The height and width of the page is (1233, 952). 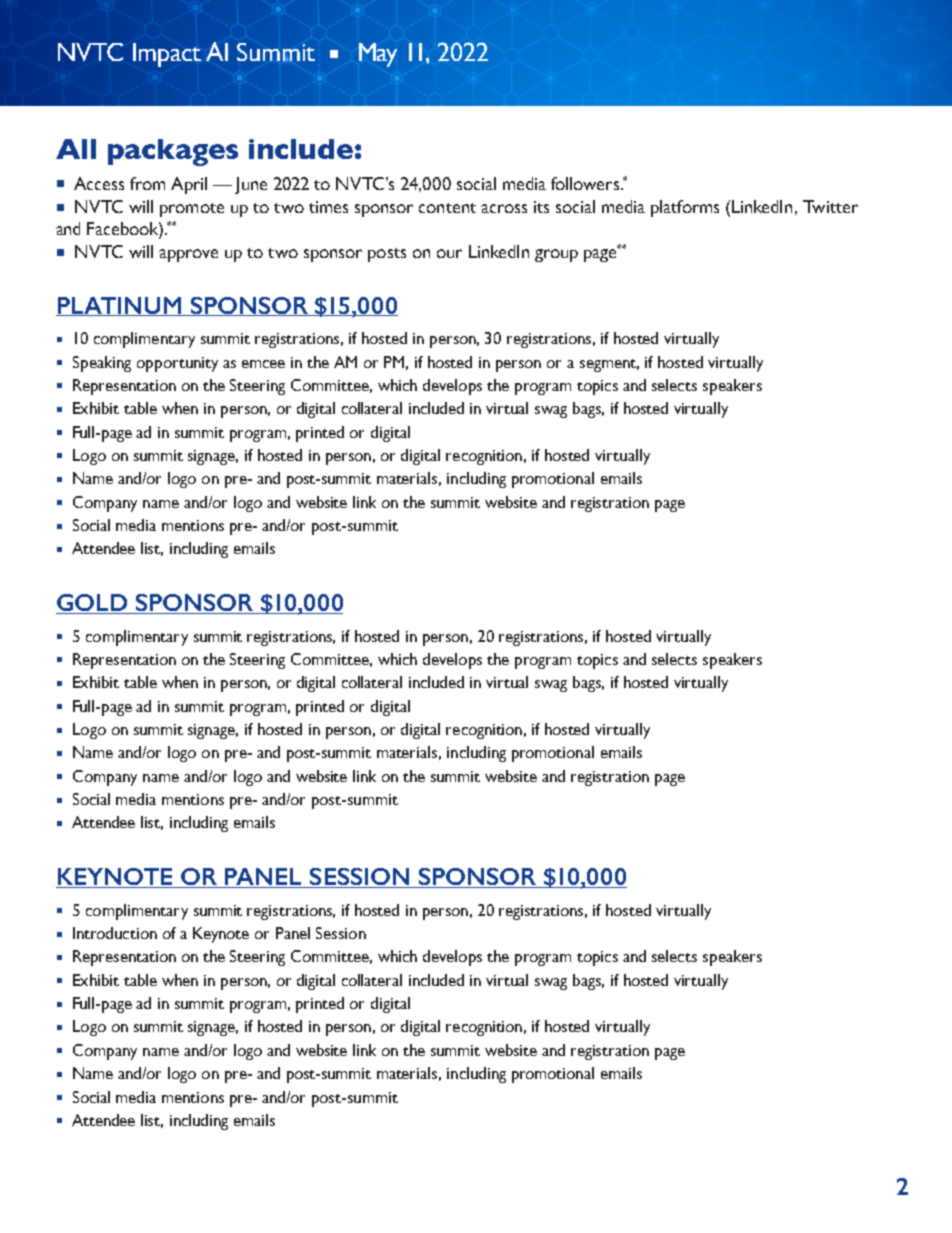 I want to click on GOLD, so click(x=93, y=604).
